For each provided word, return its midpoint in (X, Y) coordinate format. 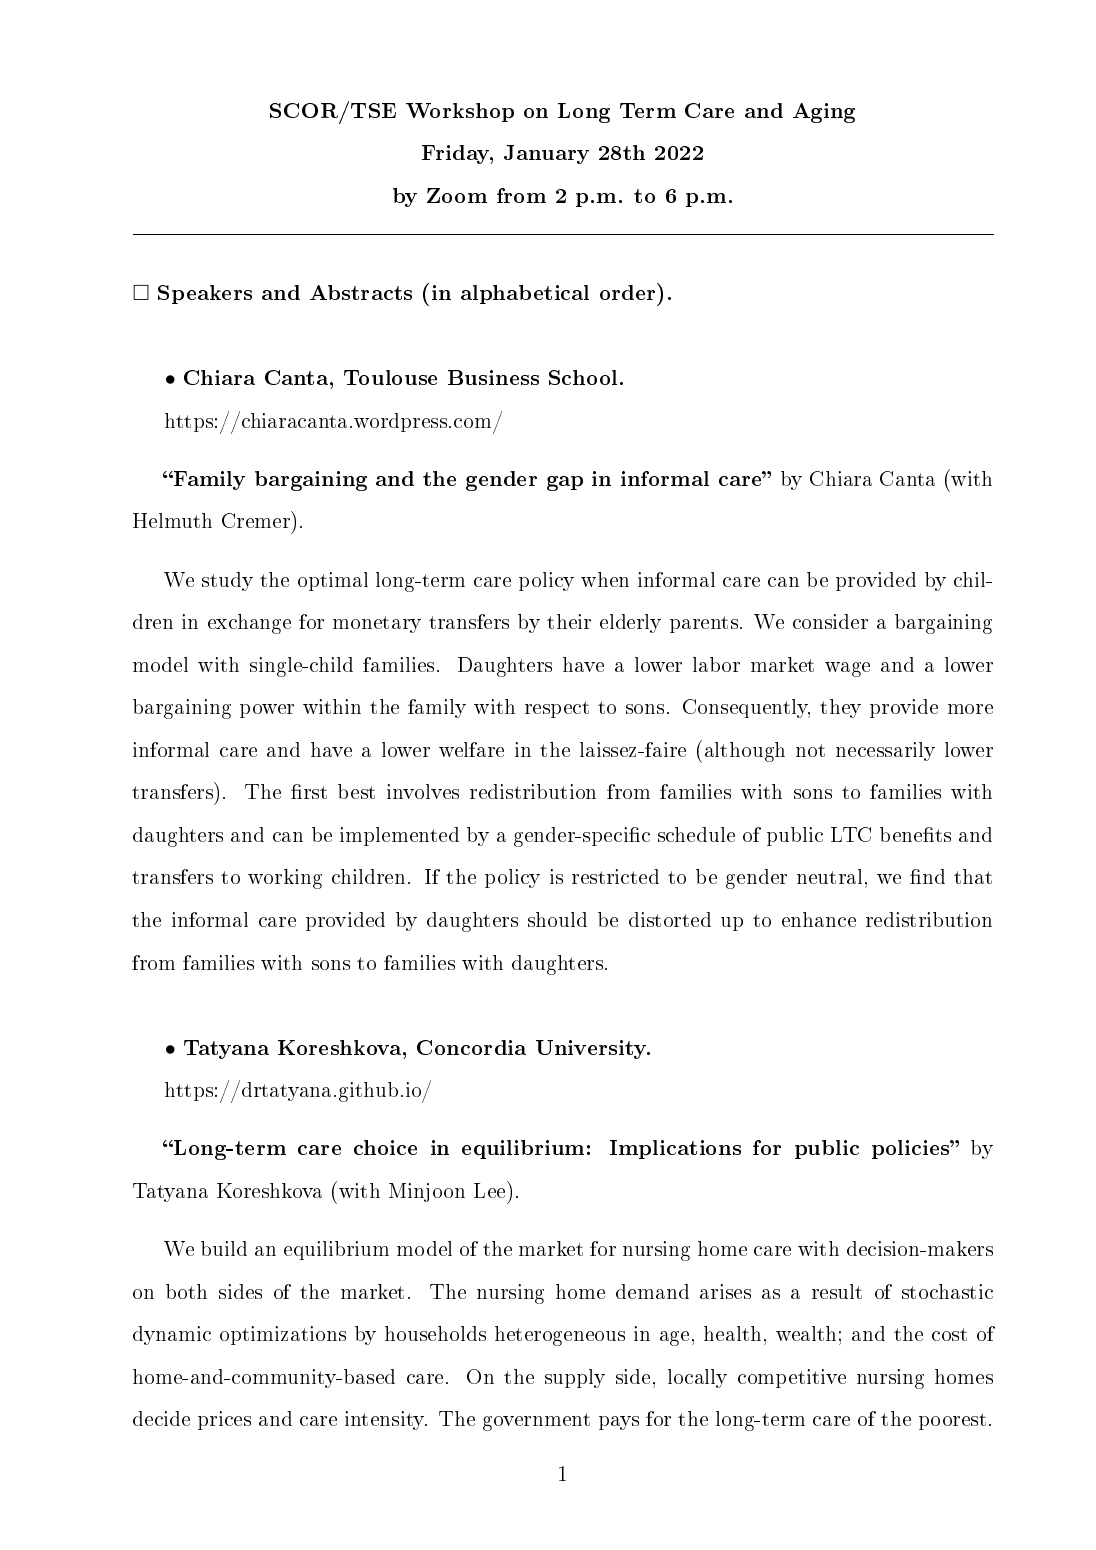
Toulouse (390, 377)
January (546, 154)
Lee (491, 1189)
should (557, 919)
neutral (829, 876)
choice (385, 1147)
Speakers (205, 294)
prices (224, 1420)
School (585, 377)
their (569, 621)
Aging (824, 113)
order (629, 291)
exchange (249, 624)
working (285, 879)
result (837, 1291)
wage (847, 669)
